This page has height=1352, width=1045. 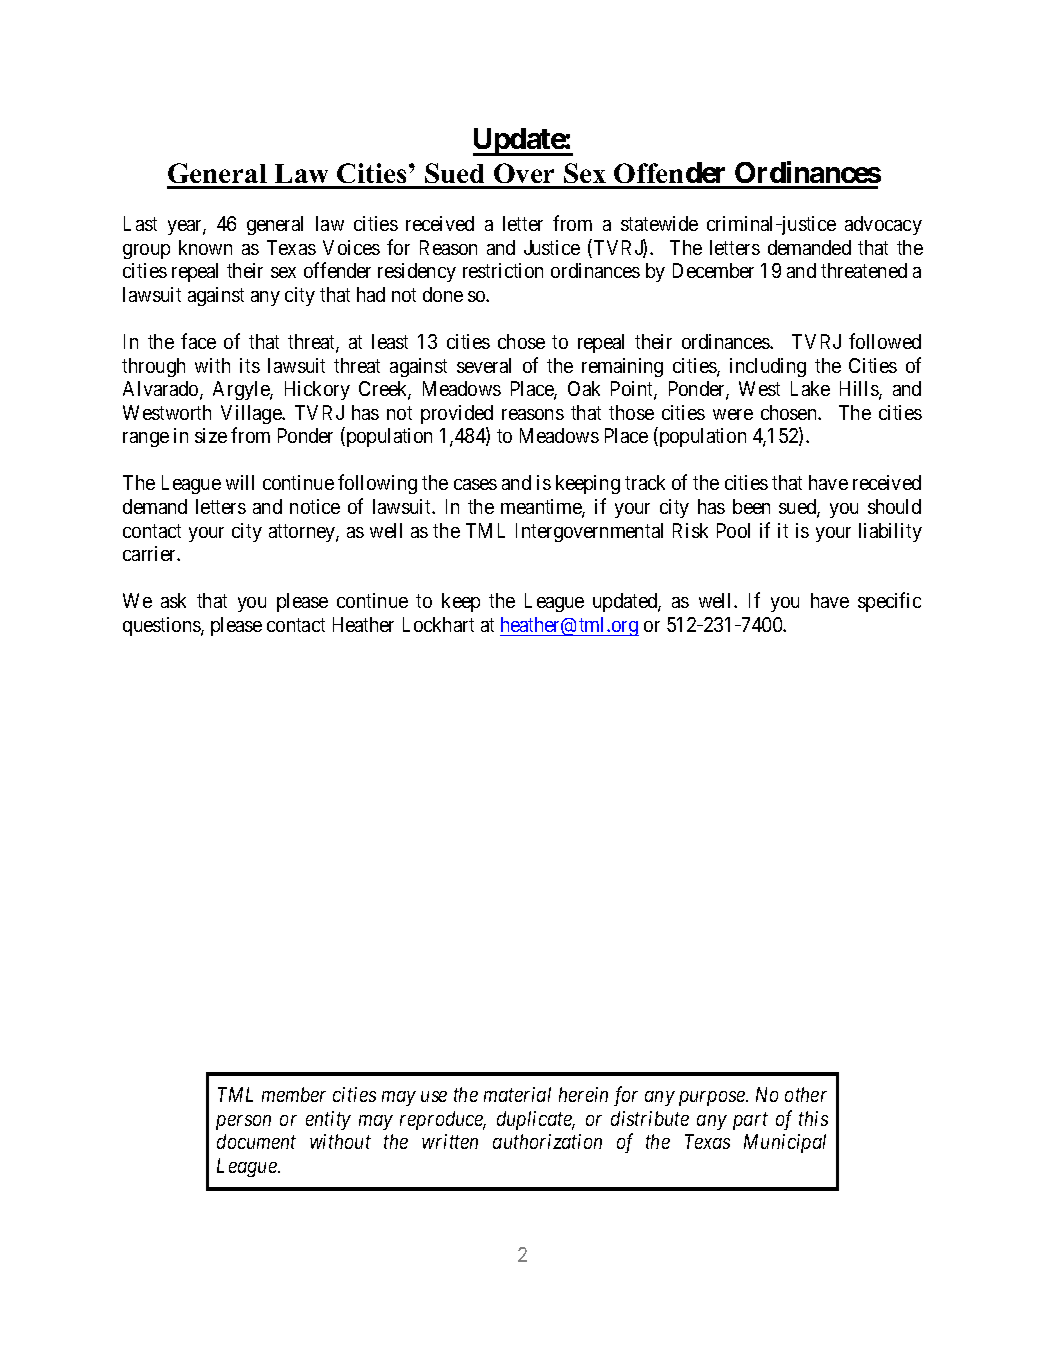 I want to click on member, so click(x=294, y=1094).
